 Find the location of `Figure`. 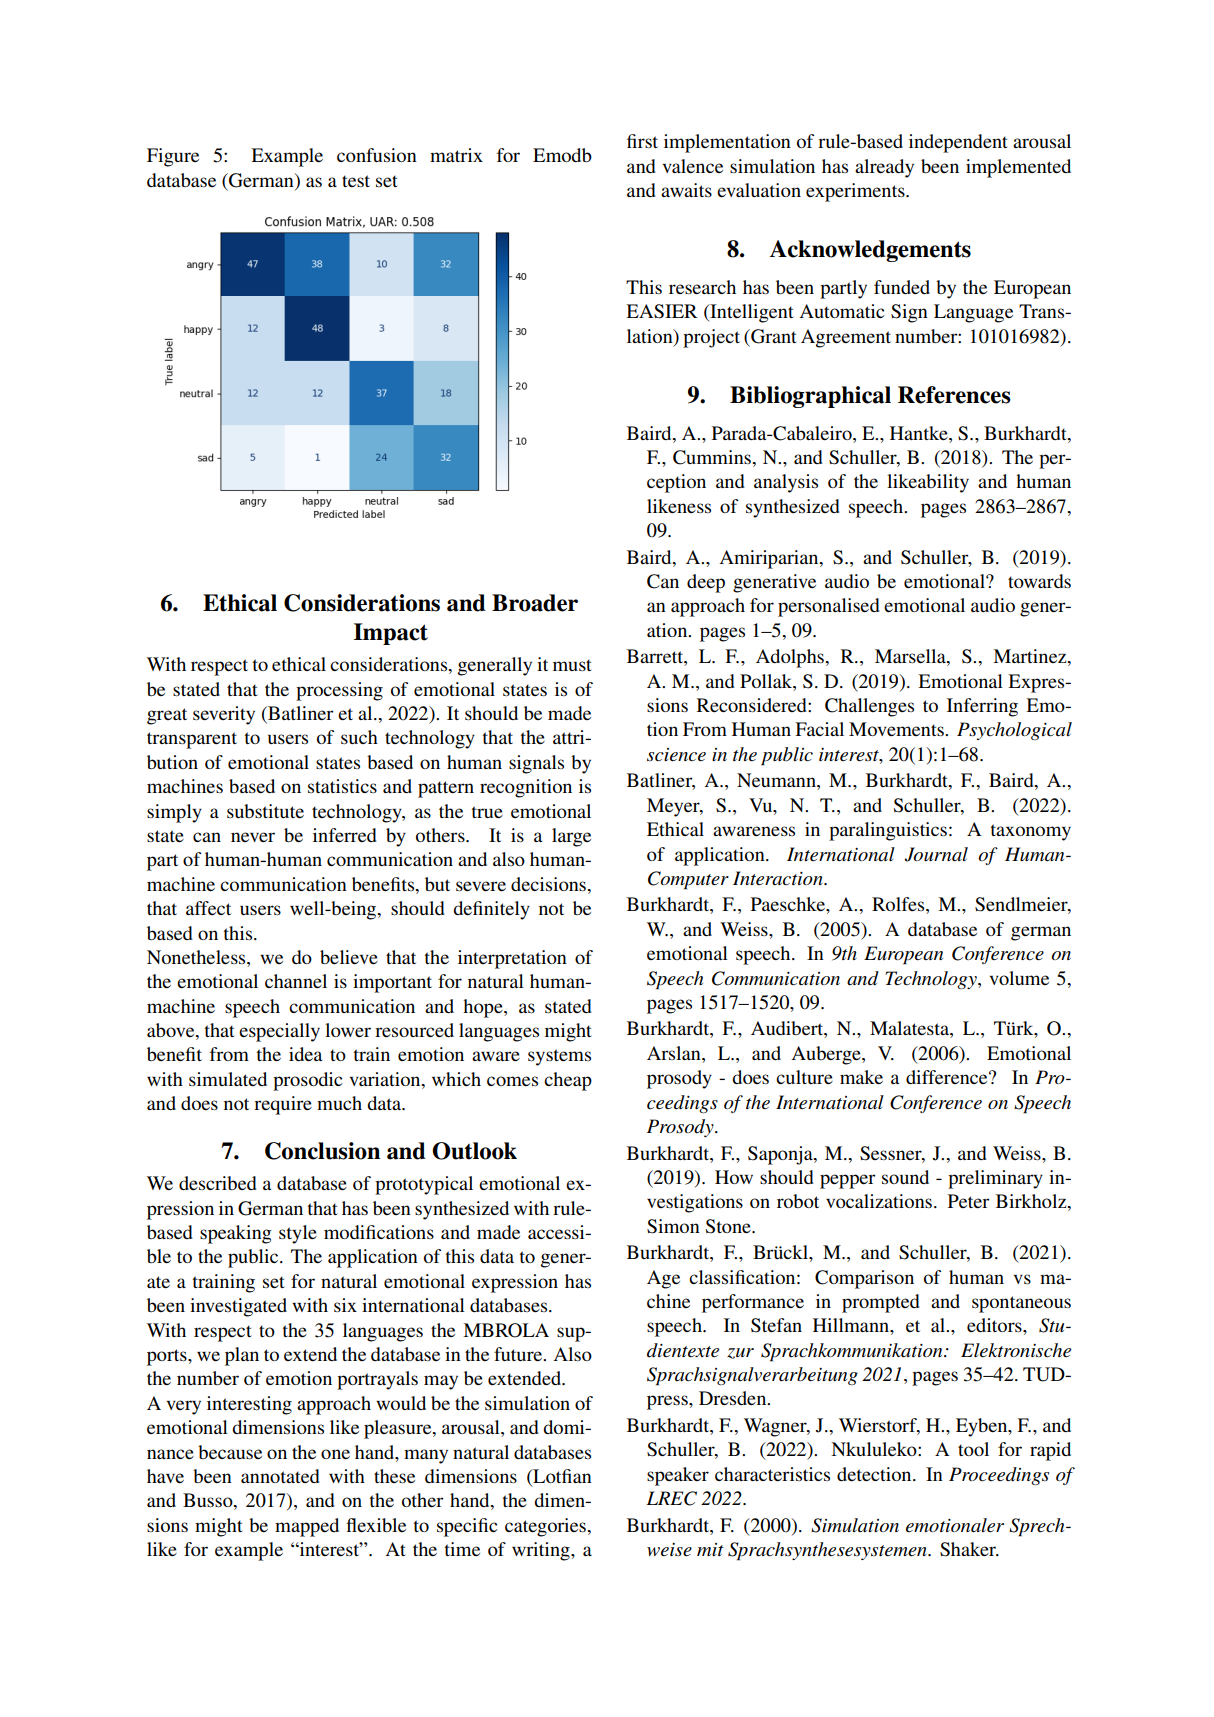

Figure is located at coordinates (173, 157).
